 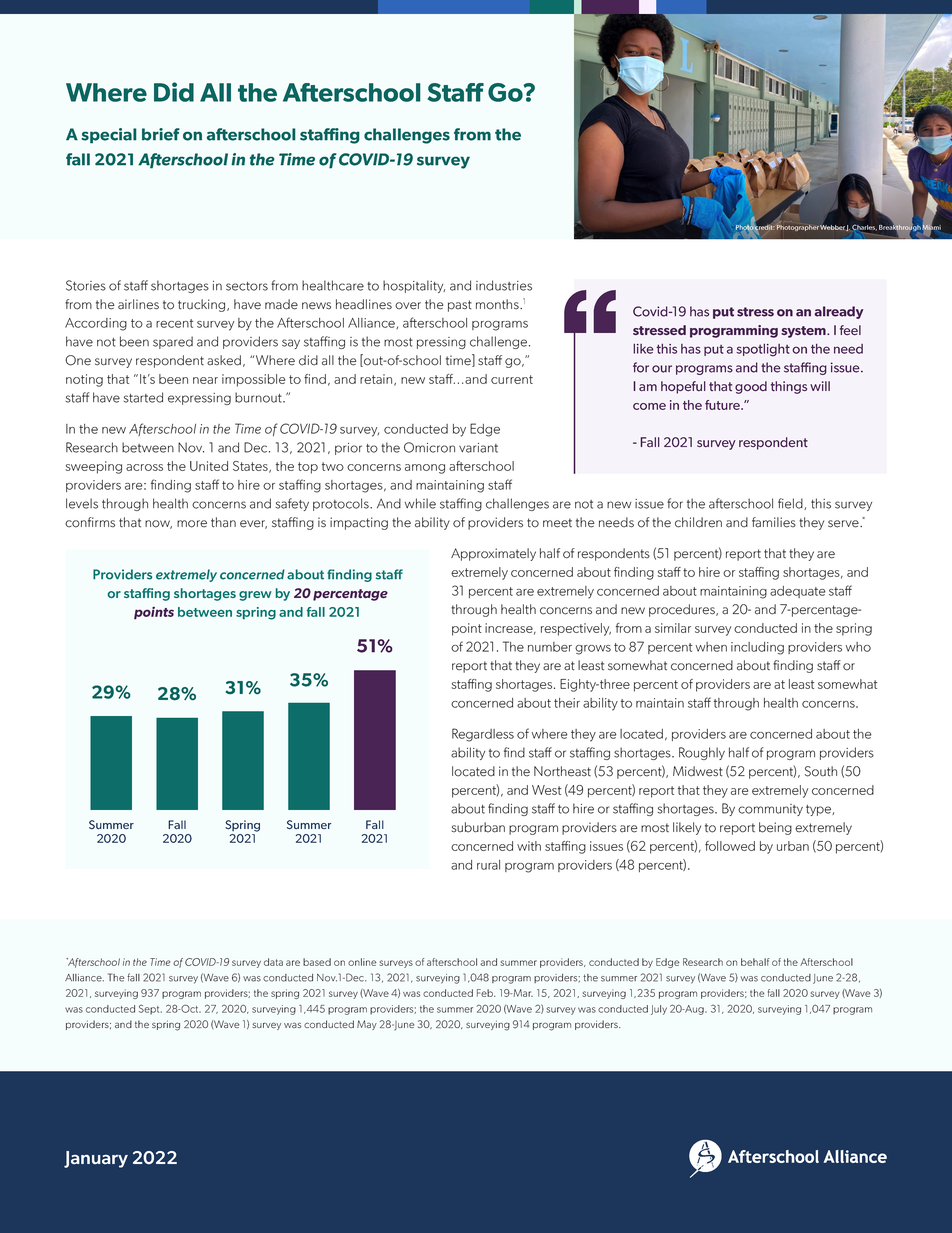 I want to click on industries, so click(x=504, y=285).
